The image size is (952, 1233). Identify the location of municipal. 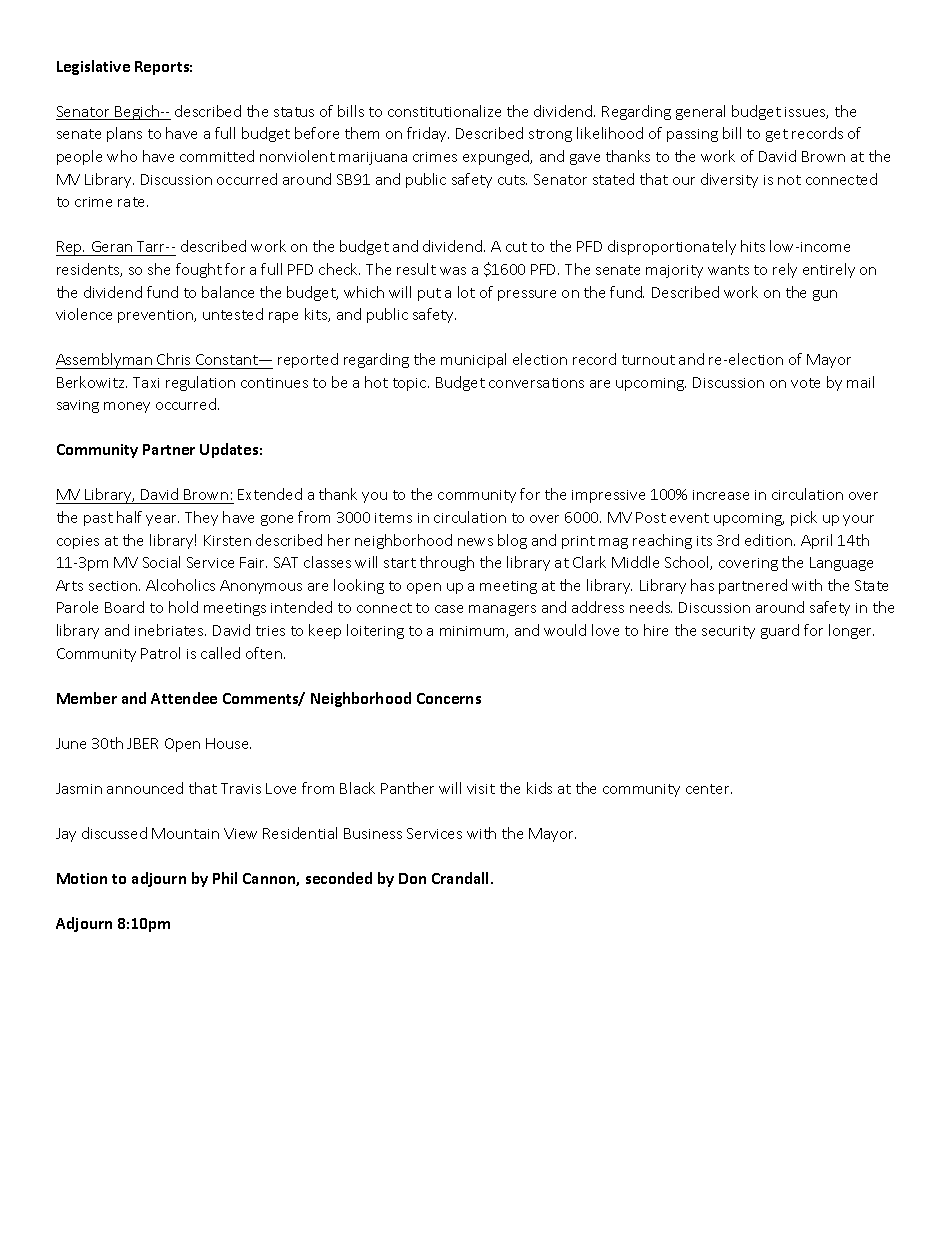
(473, 360).
